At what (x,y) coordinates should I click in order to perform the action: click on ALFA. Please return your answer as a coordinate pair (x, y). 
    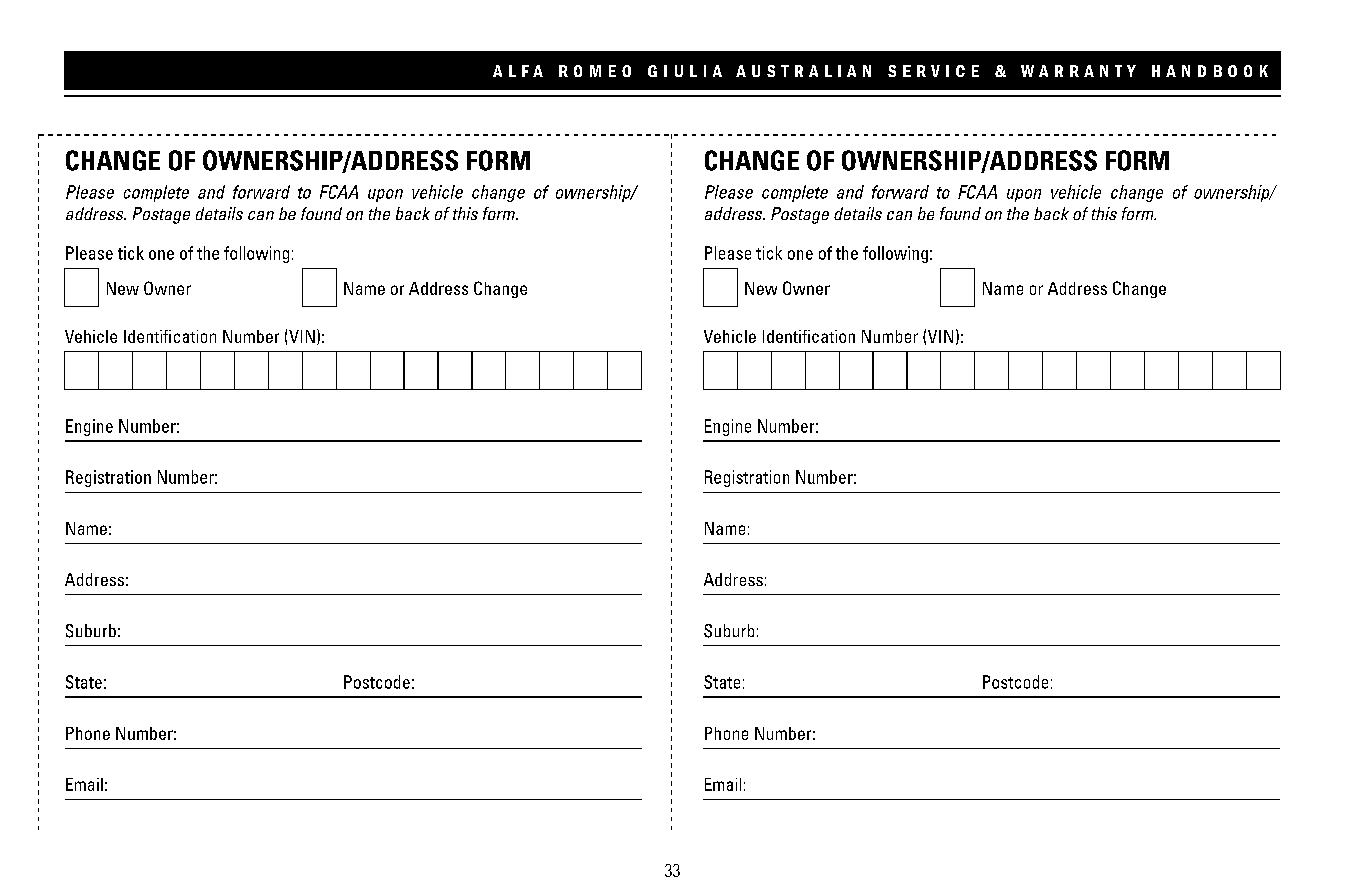
    Looking at the image, I should click on (518, 71).
